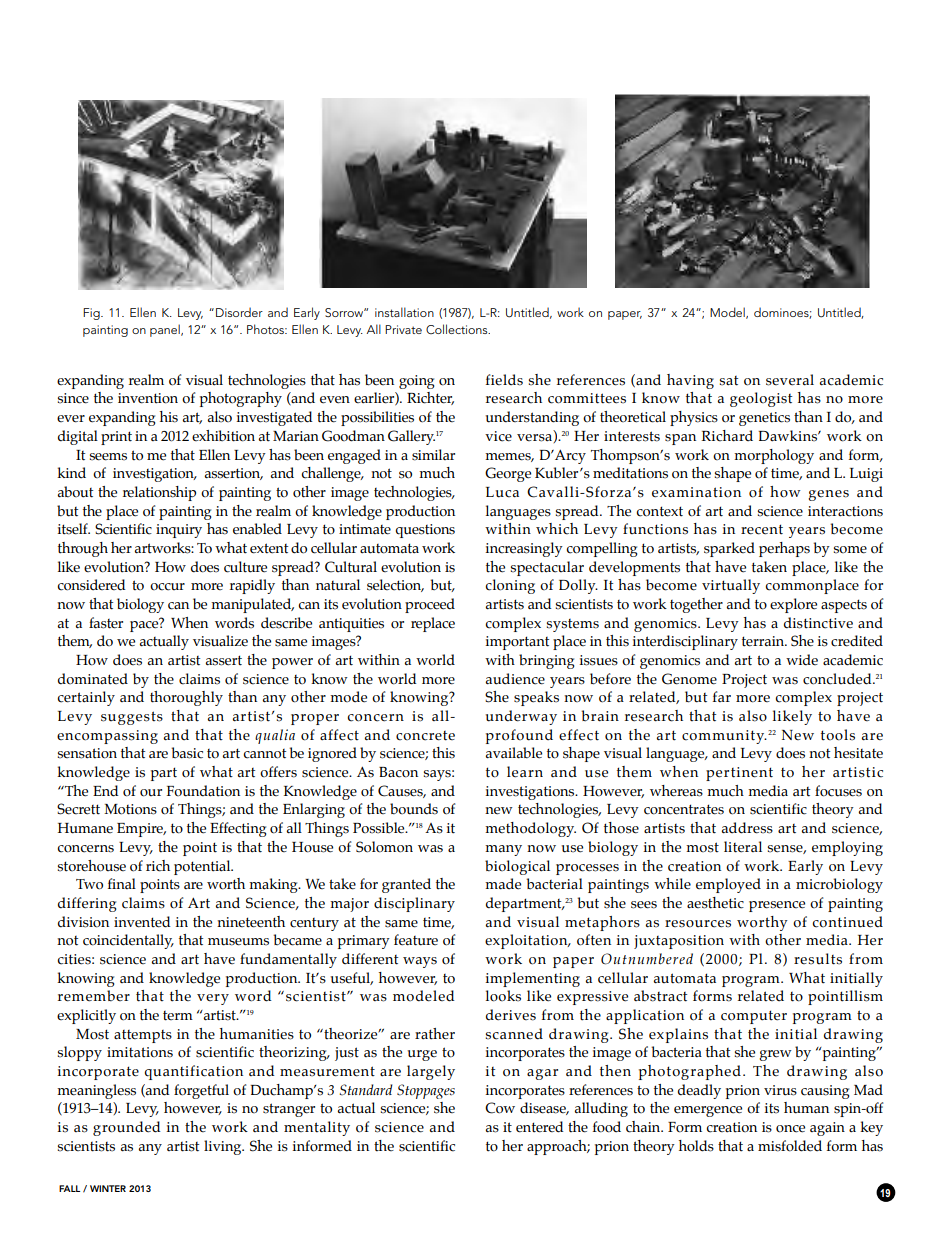 This screenshot has height=1233, width=952. Describe the element at coordinates (430, 605) in the screenshot. I see `proceed` at that location.
